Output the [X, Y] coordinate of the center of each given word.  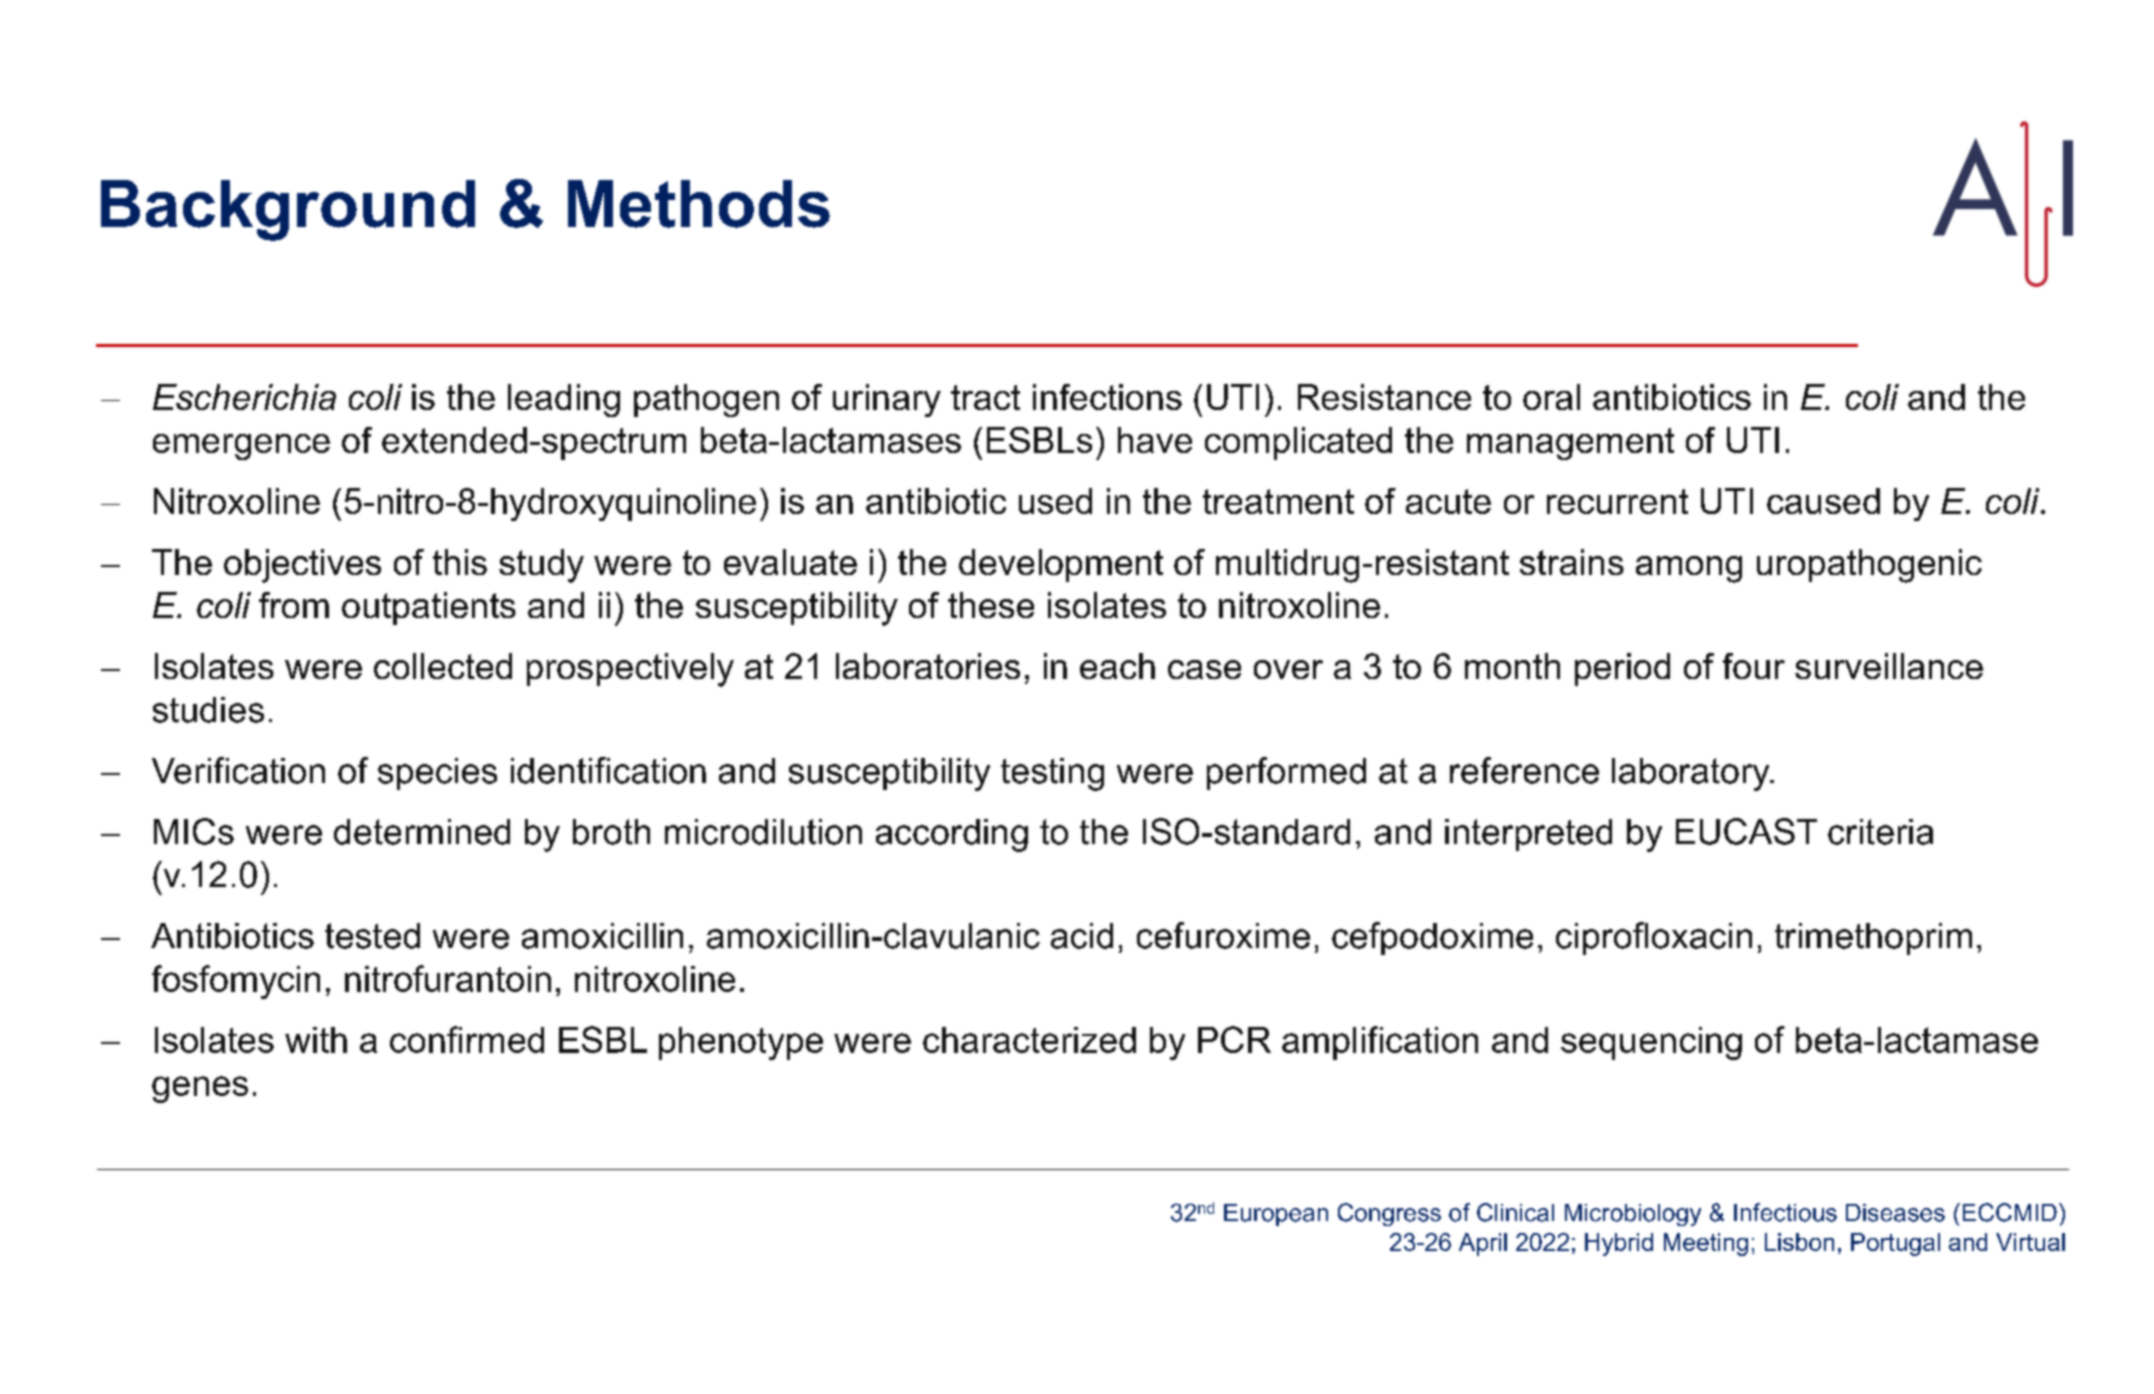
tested [372, 936]
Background [288, 210]
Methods [699, 204]
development [1061, 565]
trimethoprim [1873, 939]
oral [1551, 397]
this [460, 562]
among [1689, 569]
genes [200, 1089]
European [1276, 1215]
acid [1082, 936]
